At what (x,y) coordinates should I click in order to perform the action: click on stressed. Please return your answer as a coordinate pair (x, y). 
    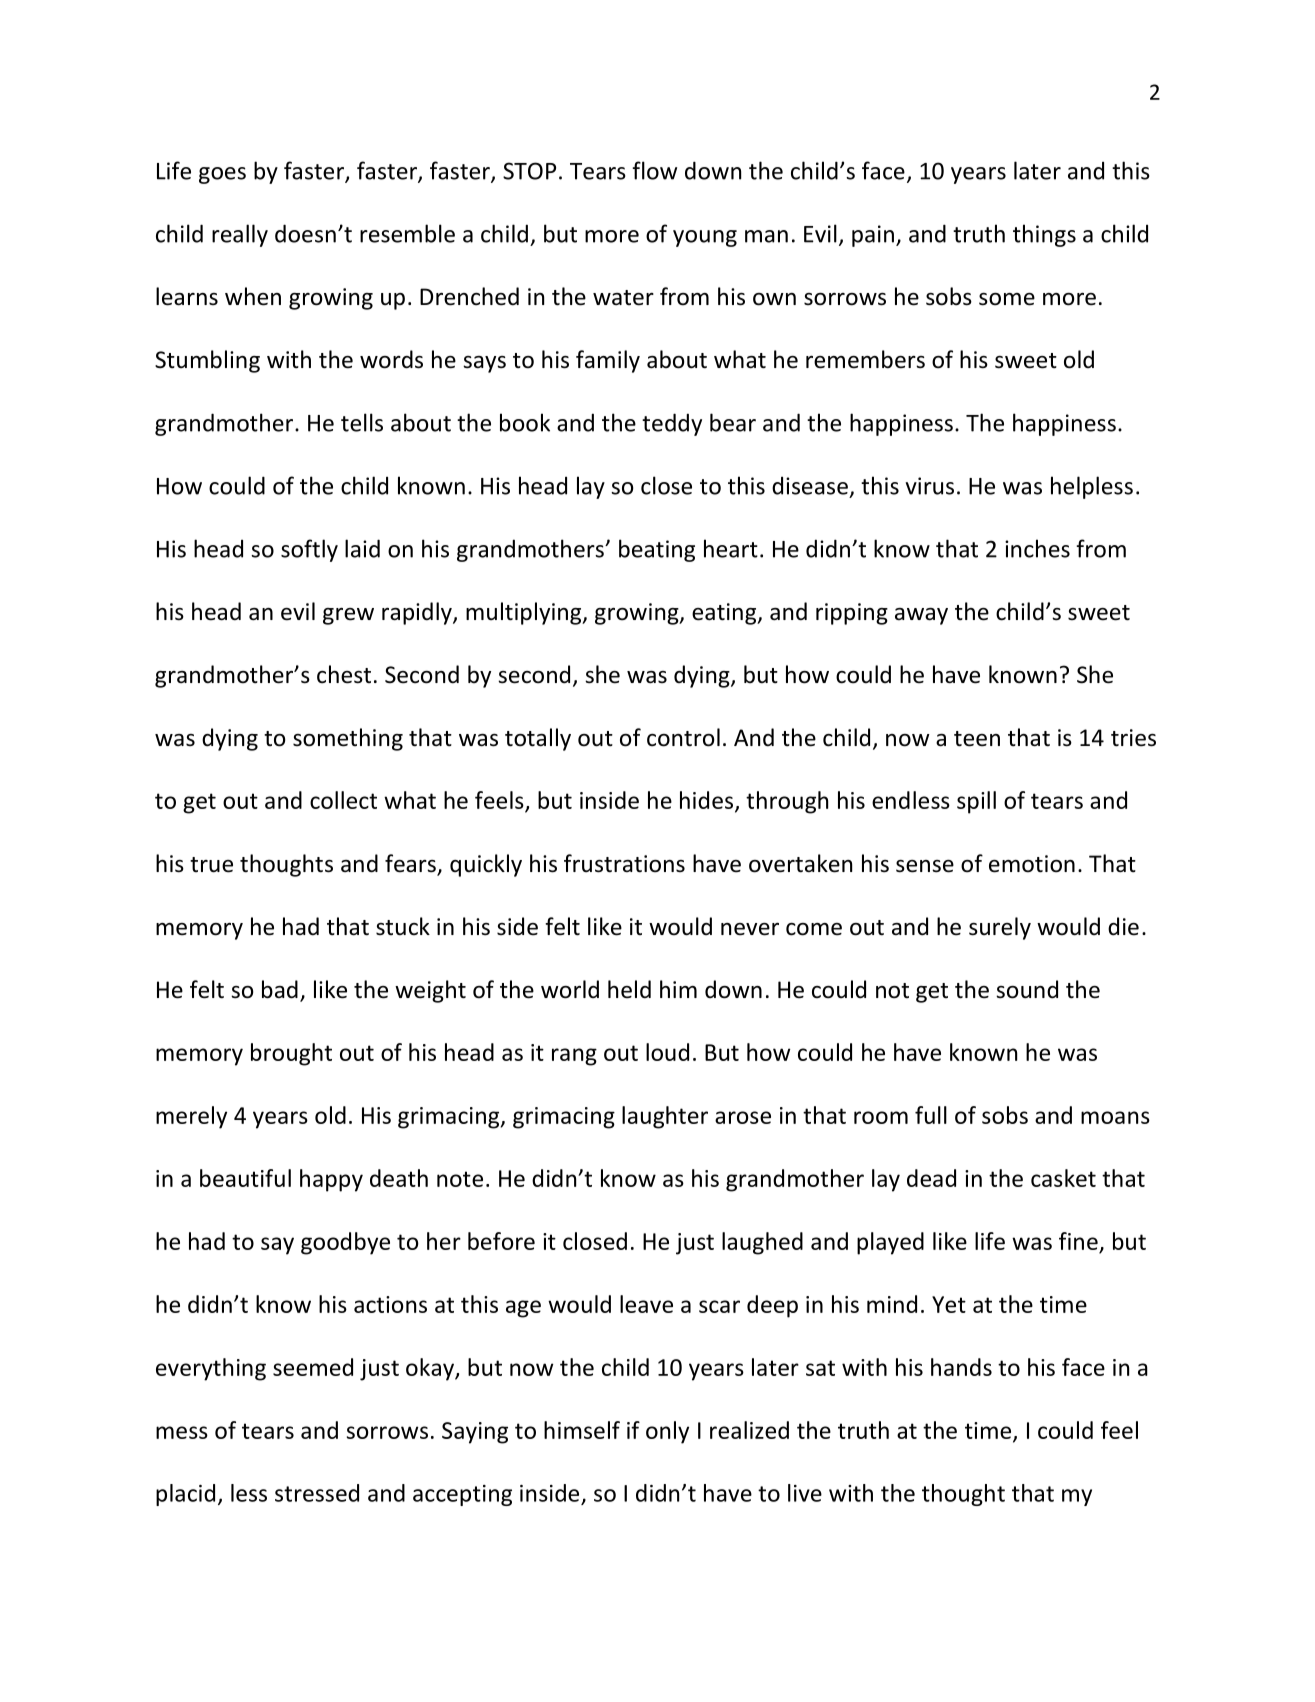
    Looking at the image, I should click on (317, 1493).
